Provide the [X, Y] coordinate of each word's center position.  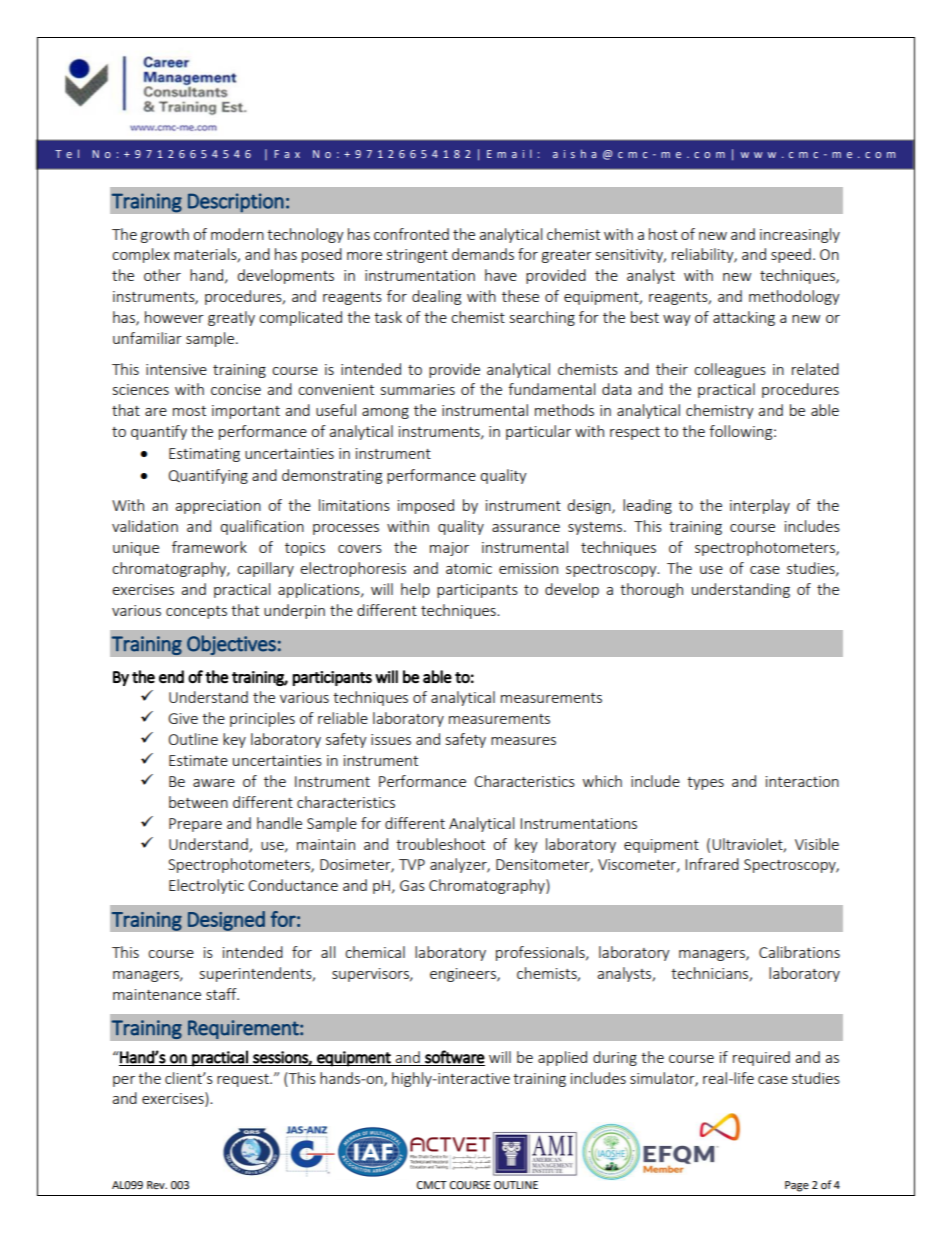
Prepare [195, 825]
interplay [760, 506]
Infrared [712, 864]
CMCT [432, 1185]
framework [209, 547]
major [449, 549]
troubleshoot [440, 844]
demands [483, 254]
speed [791, 255]
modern [237, 234]
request [244, 1080]
